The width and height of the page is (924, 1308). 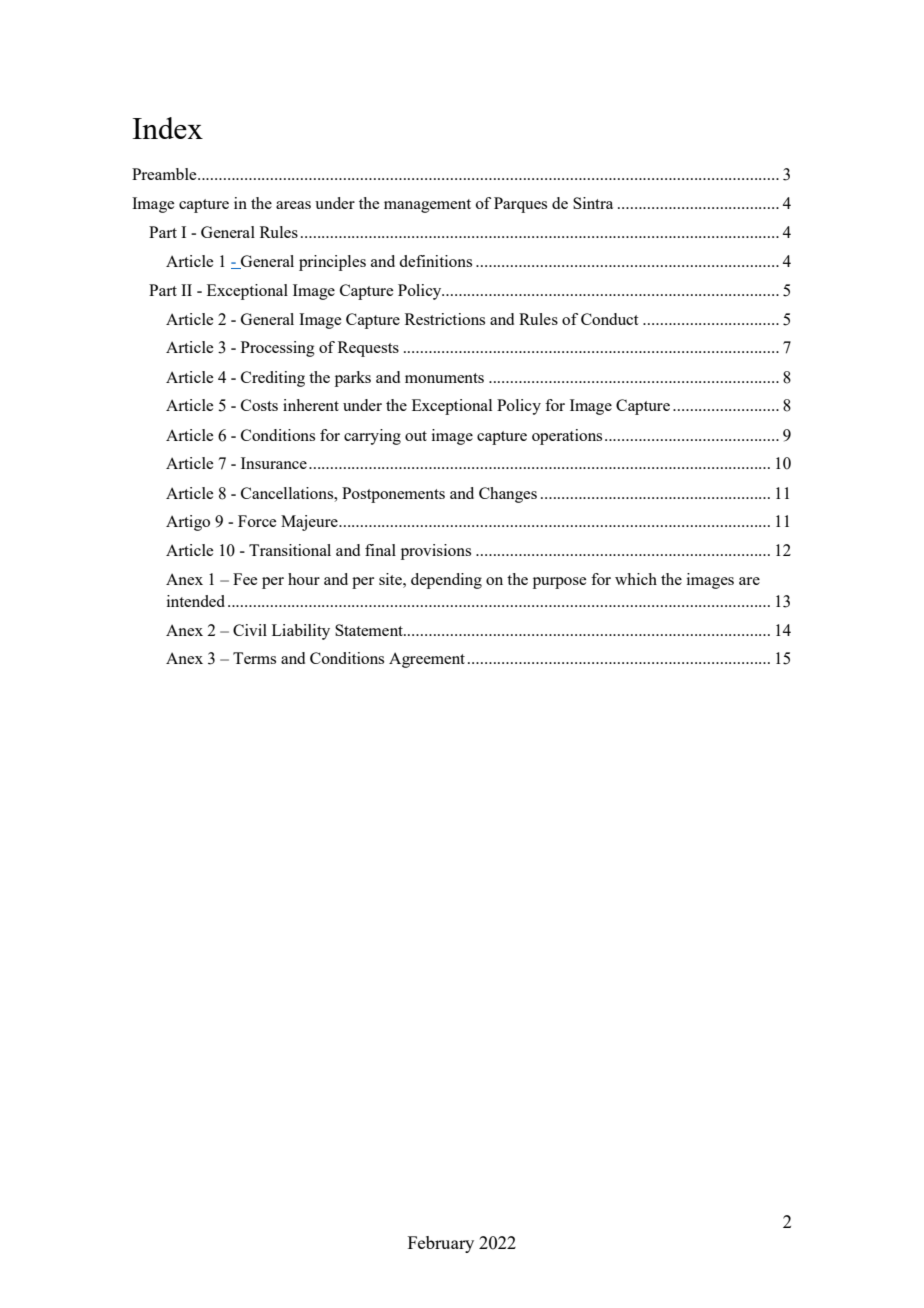 What do you see at coordinates (636, 579) in the page?
I see `which` at bounding box center [636, 579].
